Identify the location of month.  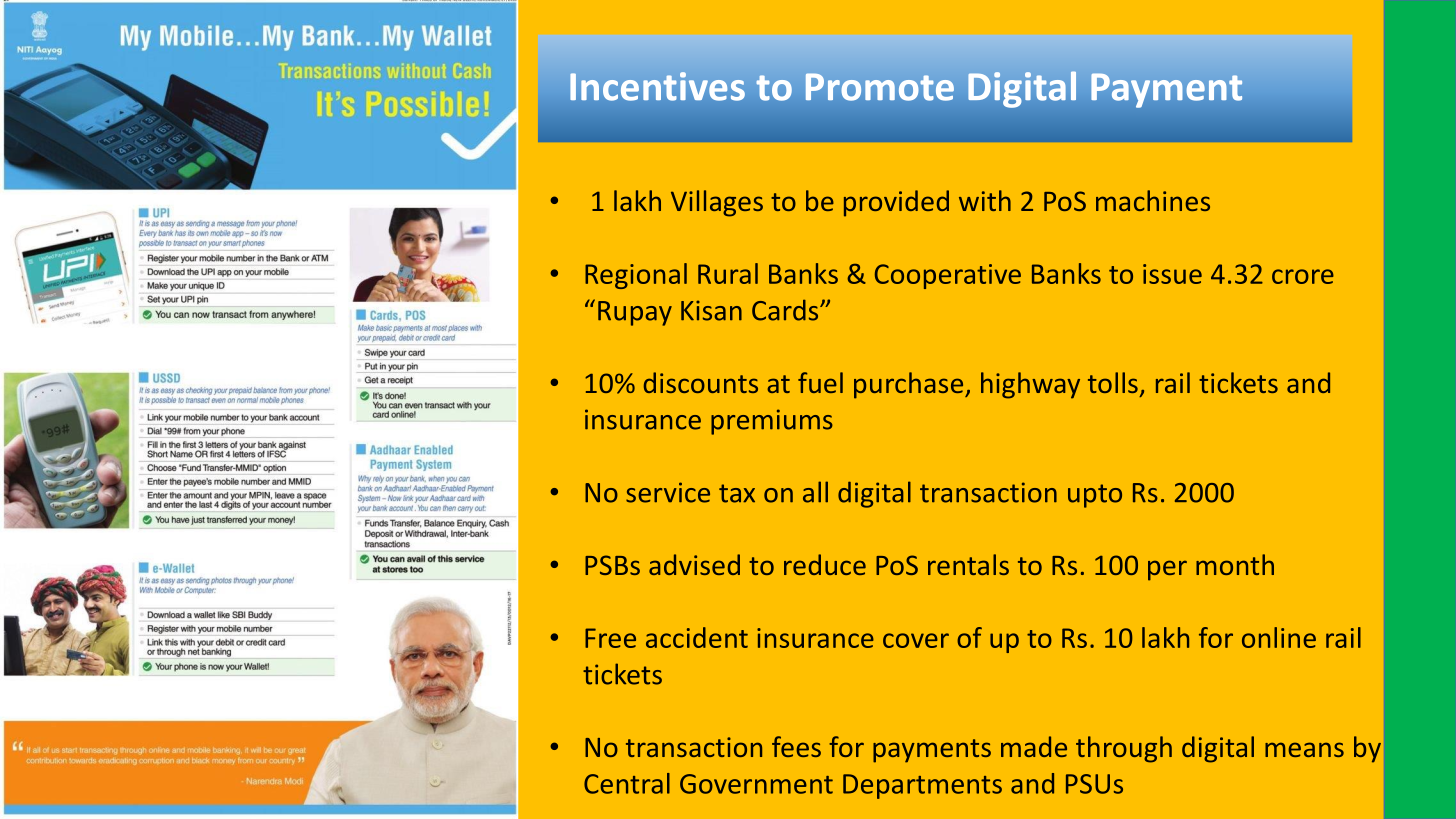
(1235, 564).
